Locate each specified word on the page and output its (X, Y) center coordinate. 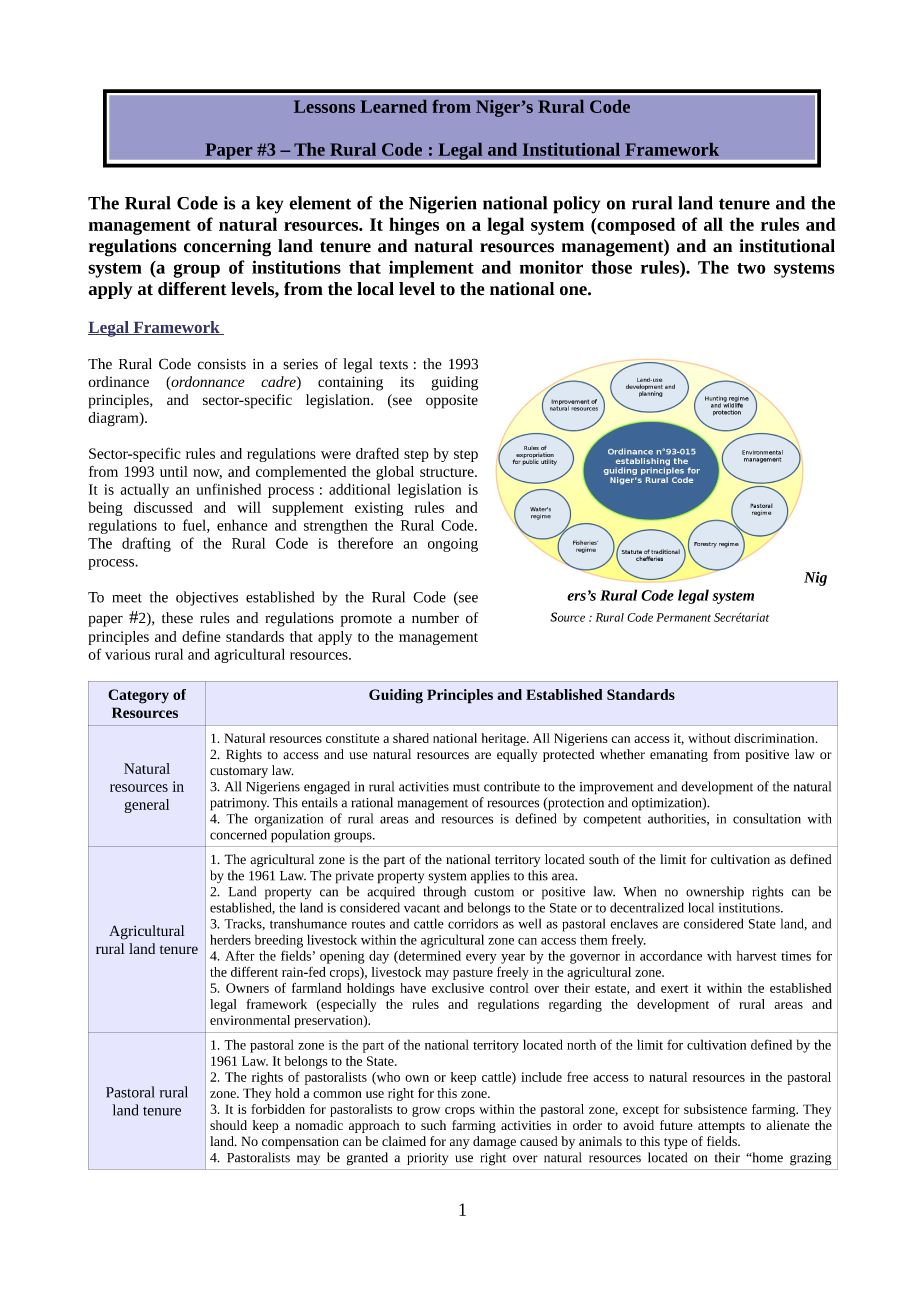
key (269, 205)
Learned (393, 106)
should (228, 1125)
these (177, 618)
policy (576, 205)
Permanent (683, 617)
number (435, 618)
